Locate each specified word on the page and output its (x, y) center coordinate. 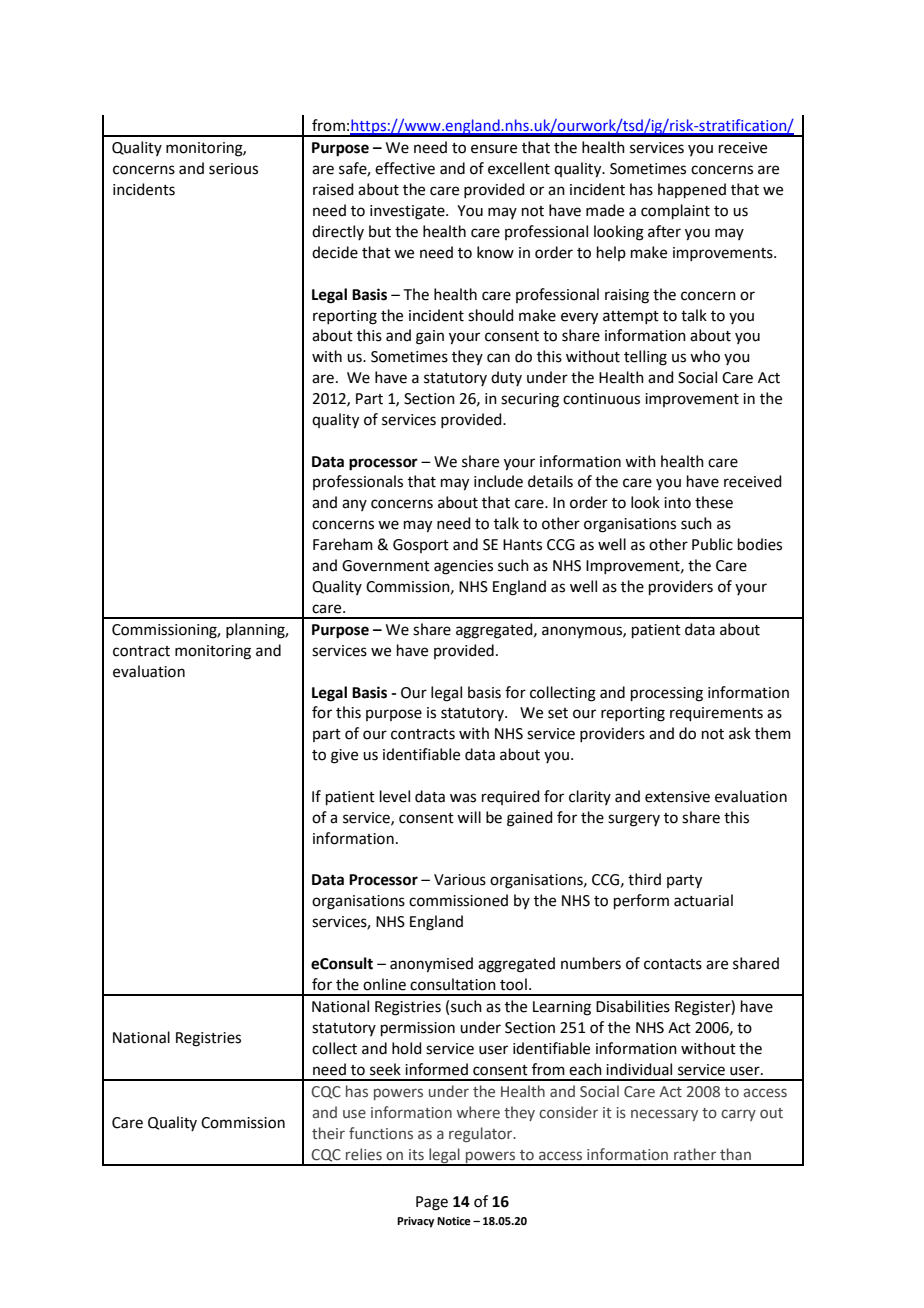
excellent (519, 168)
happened (692, 190)
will (469, 817)
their (328, 1133)
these (714, 502)
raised (333, 189)
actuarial (703, 900)
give (344, 756)
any (354, 505)
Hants (522, 545)
